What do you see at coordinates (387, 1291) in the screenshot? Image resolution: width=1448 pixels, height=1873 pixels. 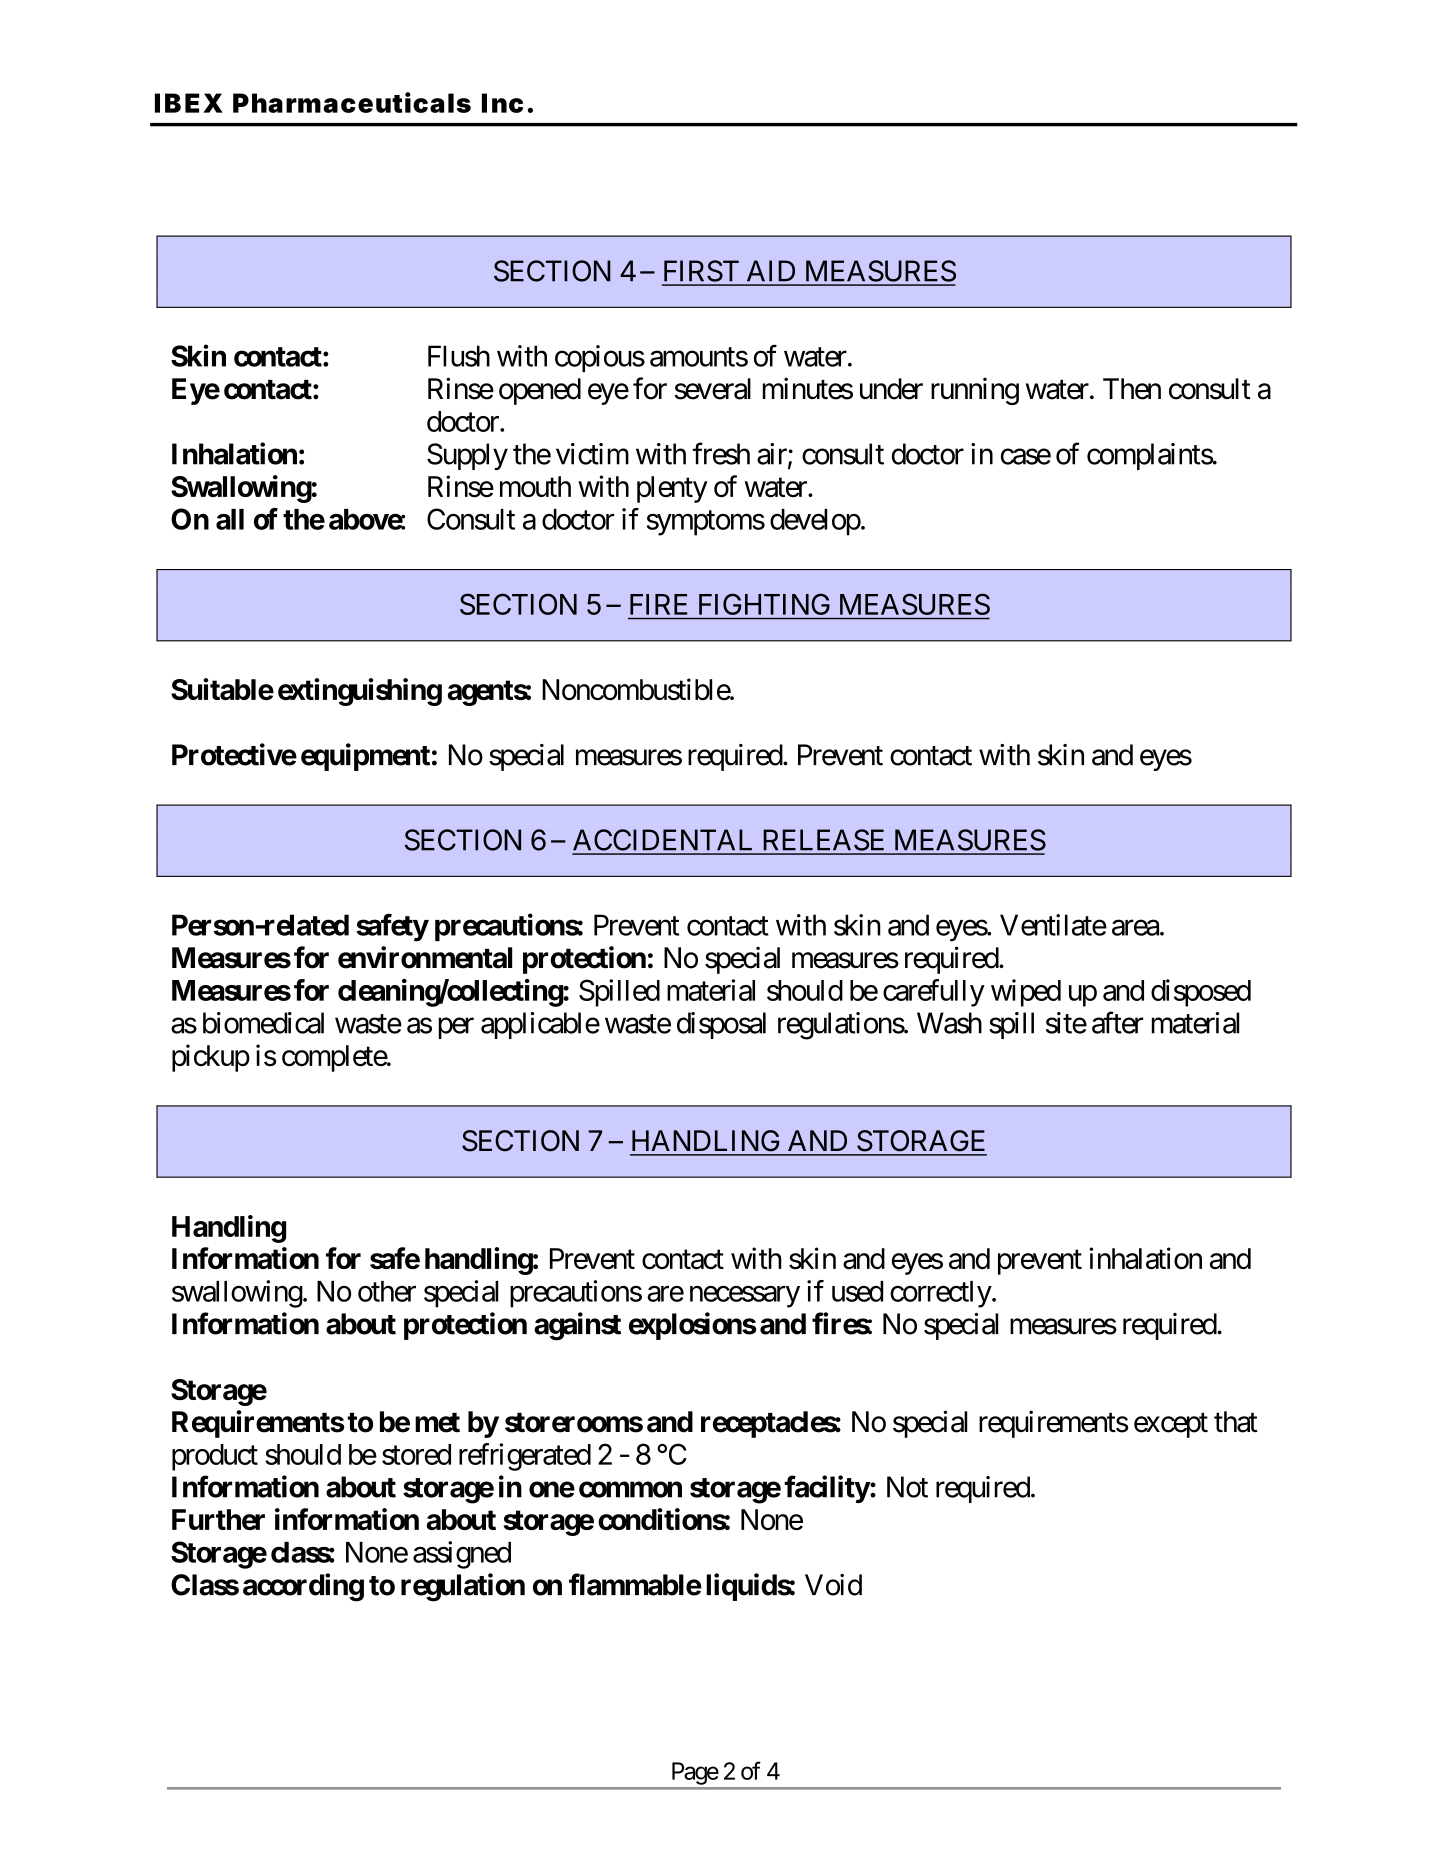 I see `other` at bounding box center [387, 1291].
